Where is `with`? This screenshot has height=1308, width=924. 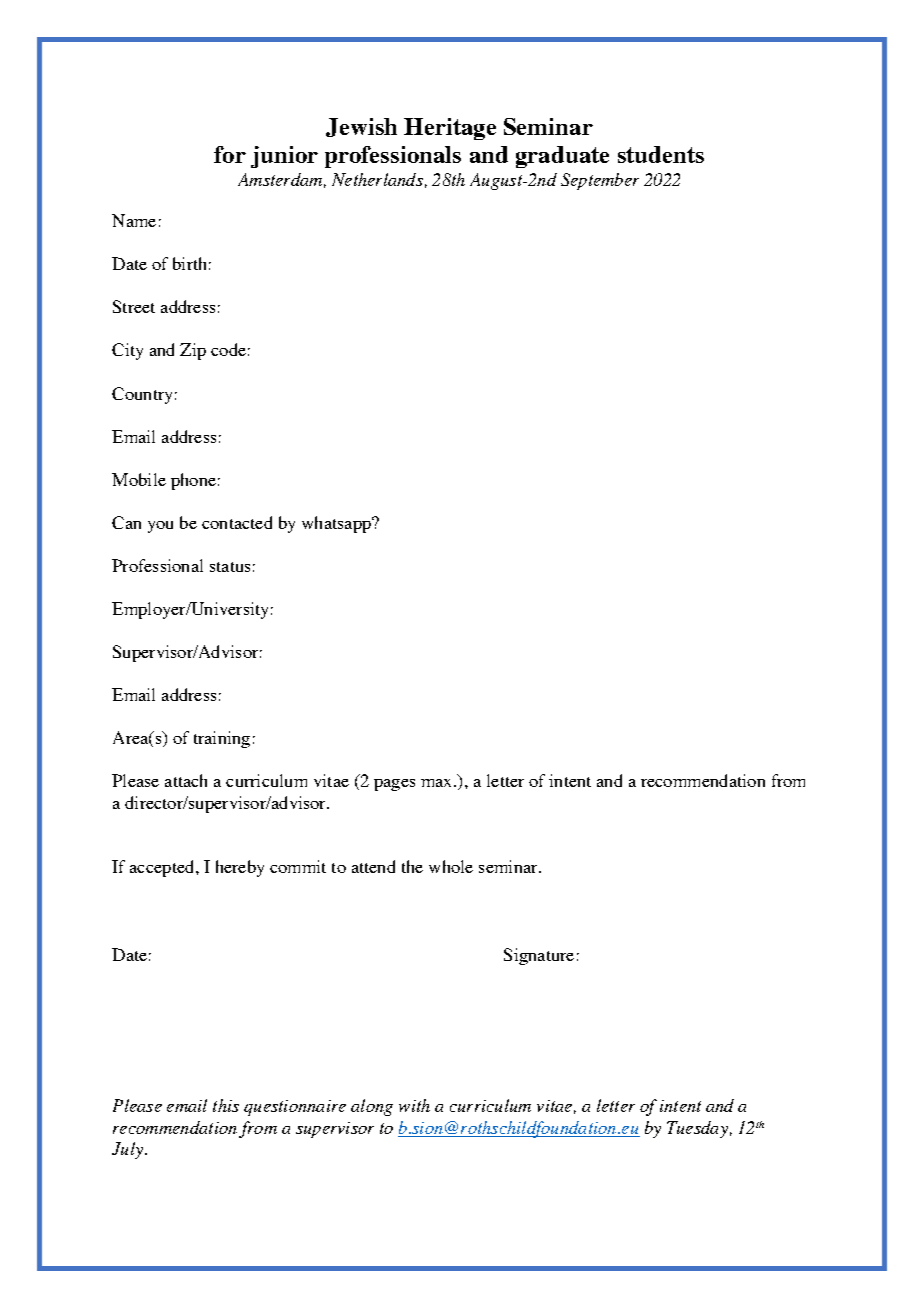 with is located at coordinates (414, 1105).
